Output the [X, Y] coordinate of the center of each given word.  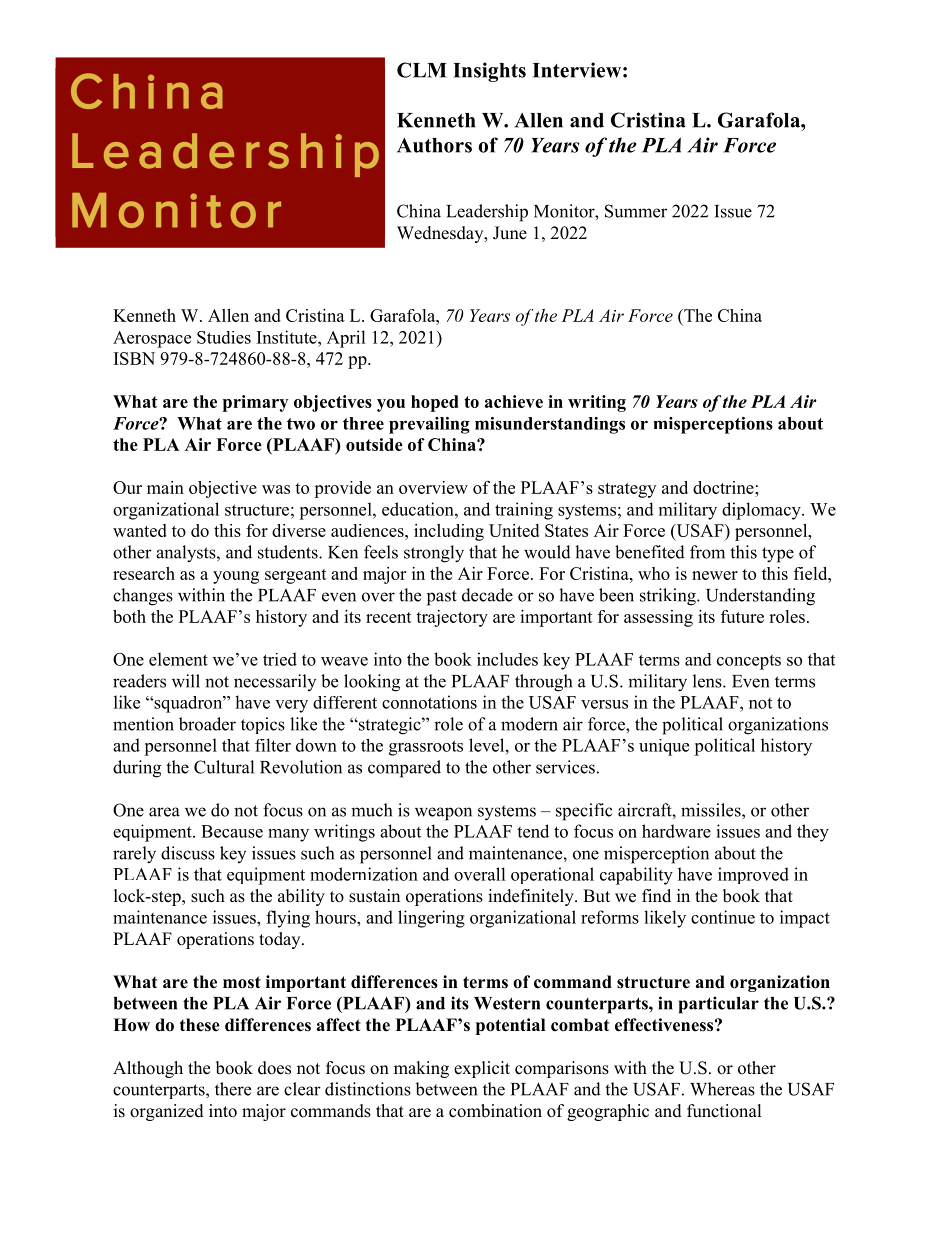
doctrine [724, 487]
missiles [712, 810]
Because [232, 831]
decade [487, 595]
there [233, 1089]
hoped [435, 403]
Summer [636, 211]
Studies [224, 337]
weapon [443, 814]
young [236, 577]
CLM [422, 70]
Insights [489, 72]
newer [715, 575]
